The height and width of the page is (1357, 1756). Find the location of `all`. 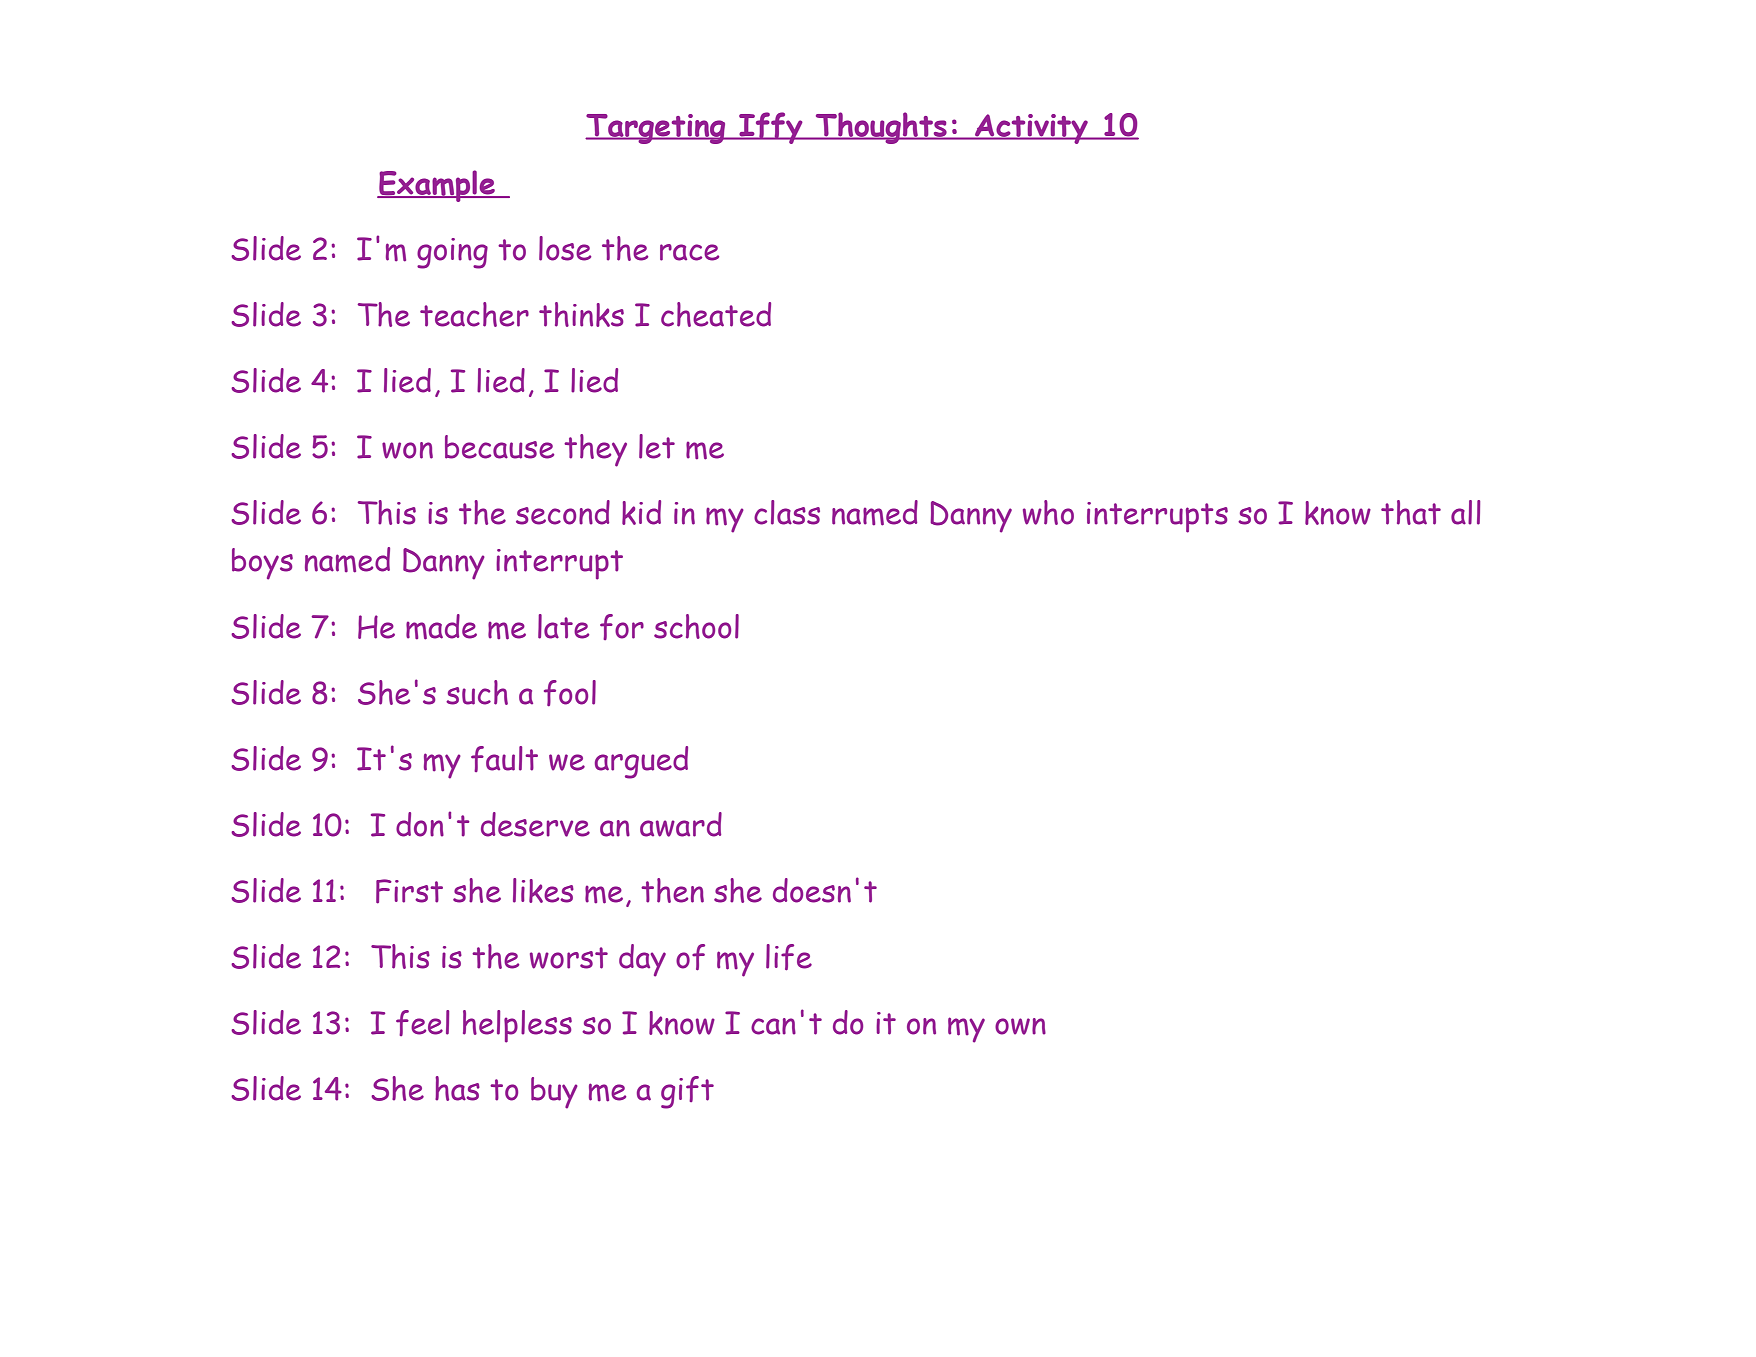

all is located at coordinates (1465, 512).
